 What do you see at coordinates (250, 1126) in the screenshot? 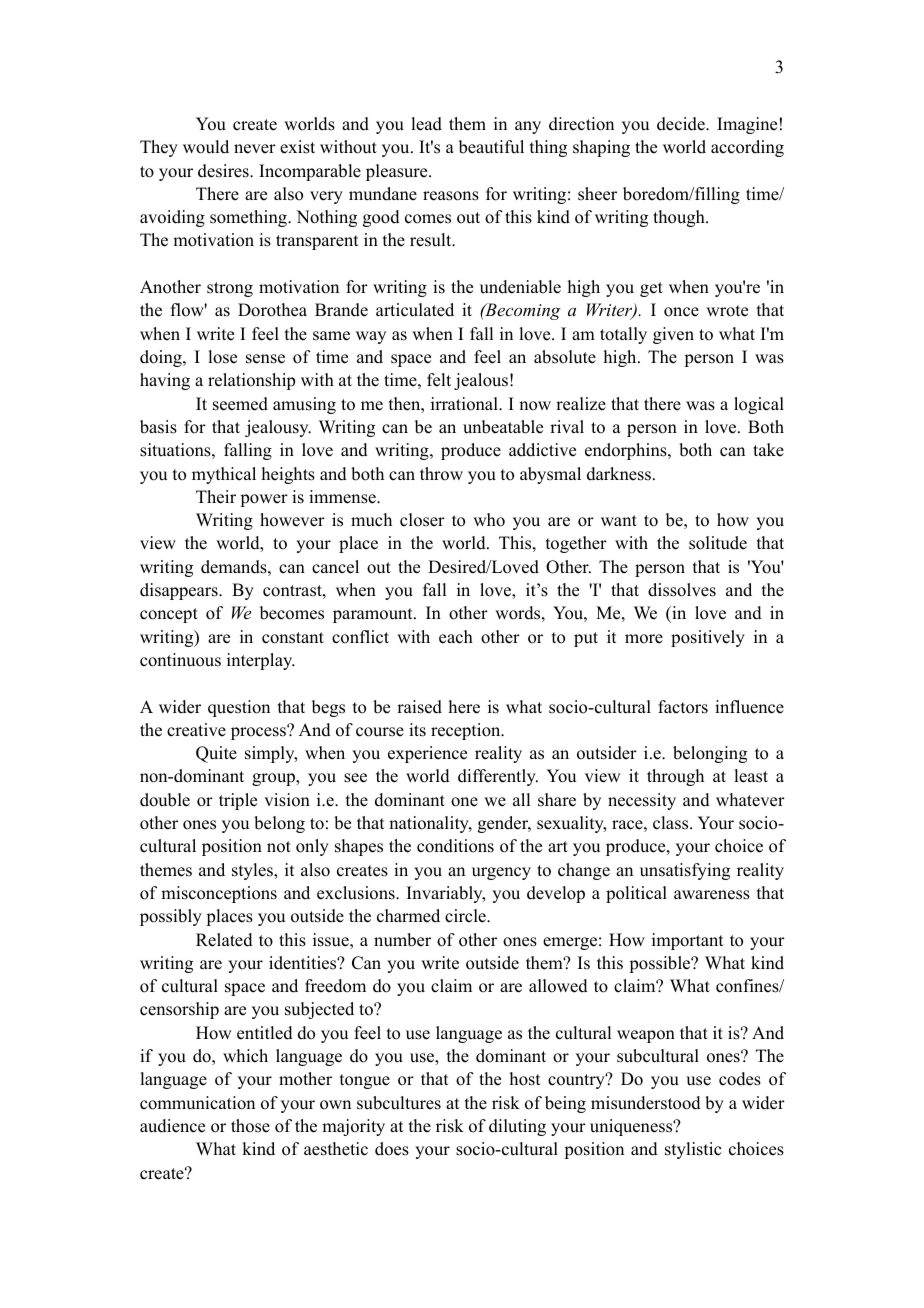
I see `those` at bounding box center [250, 1126].
